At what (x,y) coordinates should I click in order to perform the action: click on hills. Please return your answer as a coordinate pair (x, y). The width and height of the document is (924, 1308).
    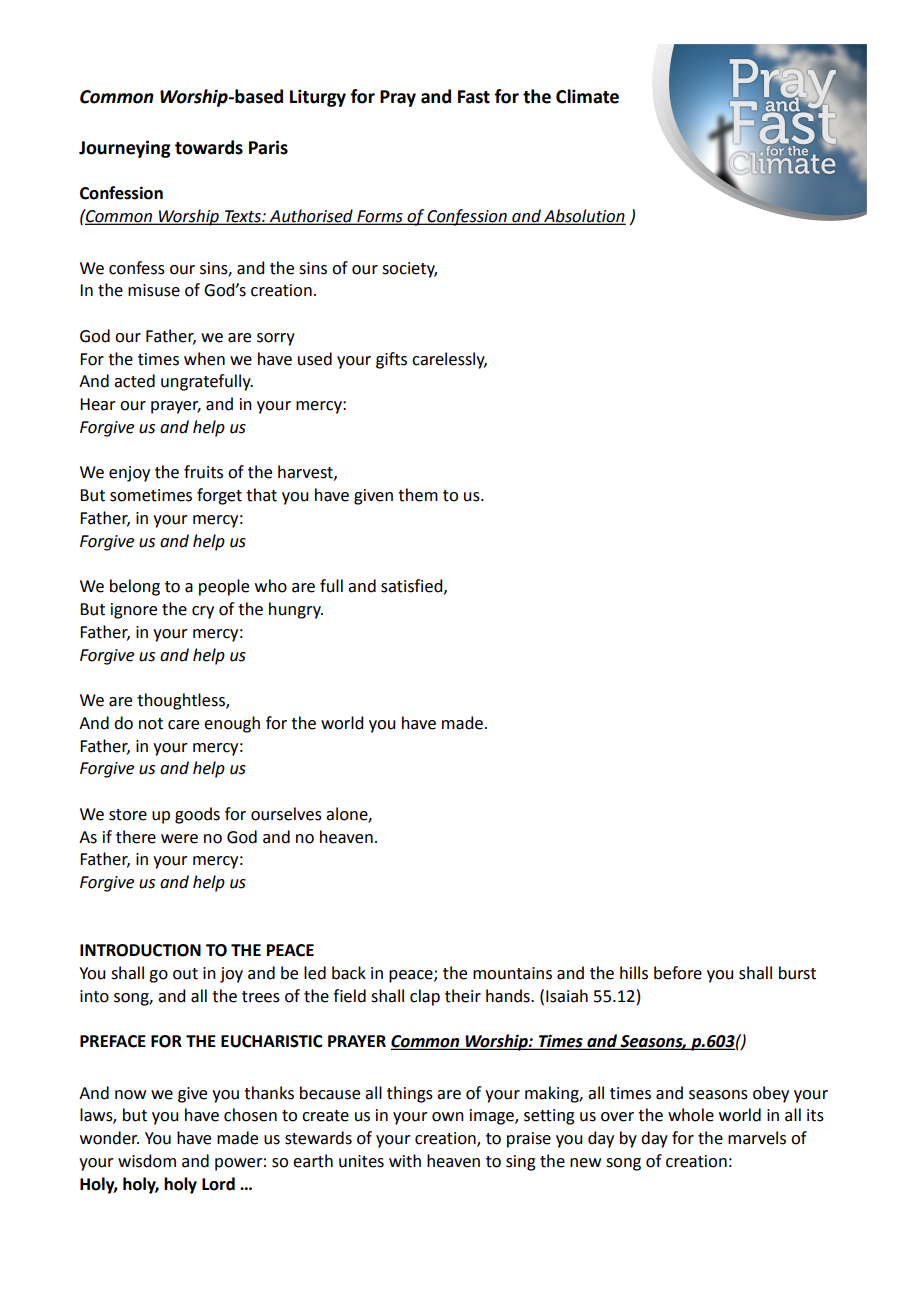
    Looking at the image, I should click on (634, 973).
